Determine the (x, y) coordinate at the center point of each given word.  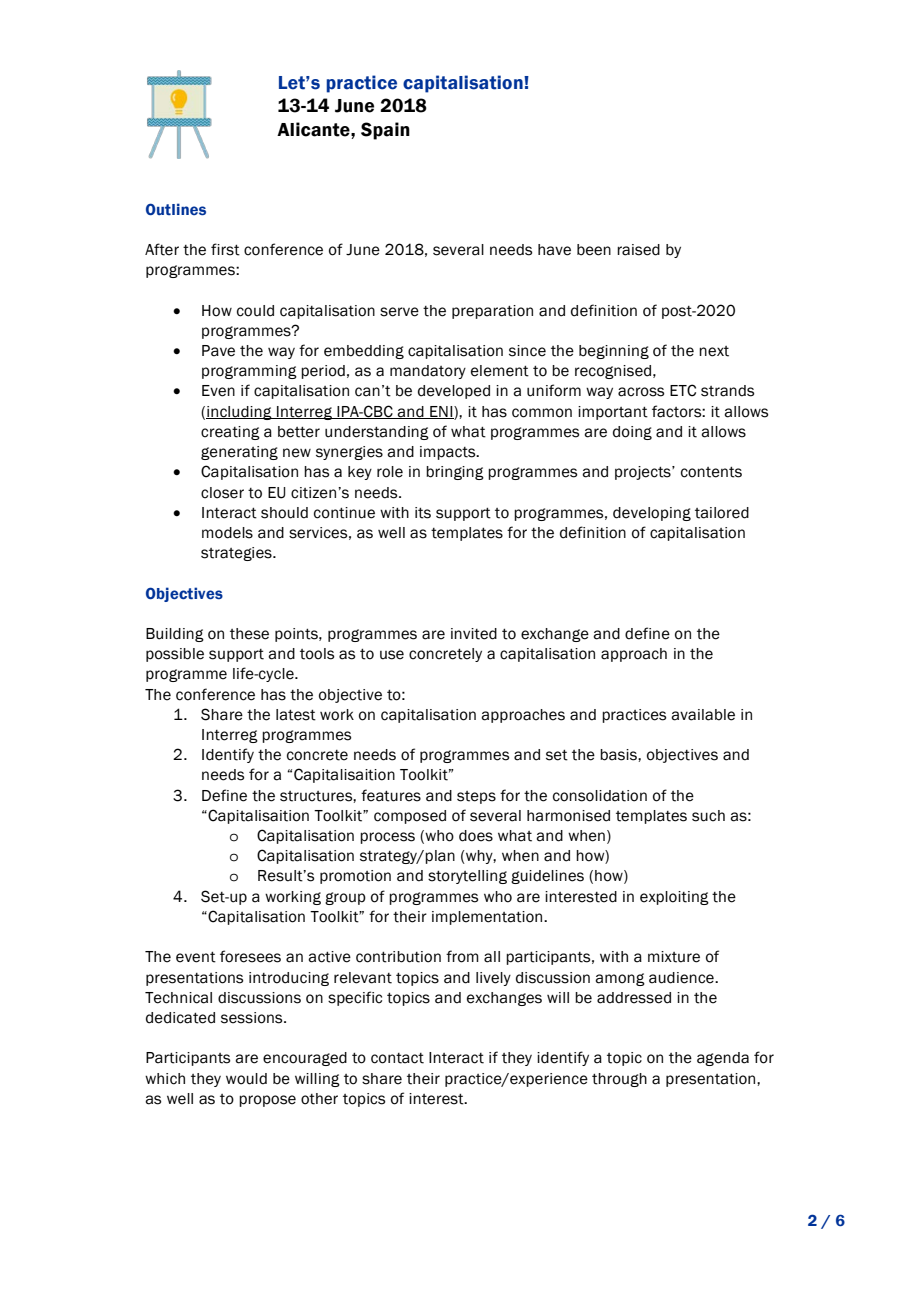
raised (638, 250)
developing (652, 514)
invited (474, 634)
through (619, 1080)
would (246, 1079)
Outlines (176, 209)
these (249, 634)
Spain (385, 131)
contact (397, 1058)
